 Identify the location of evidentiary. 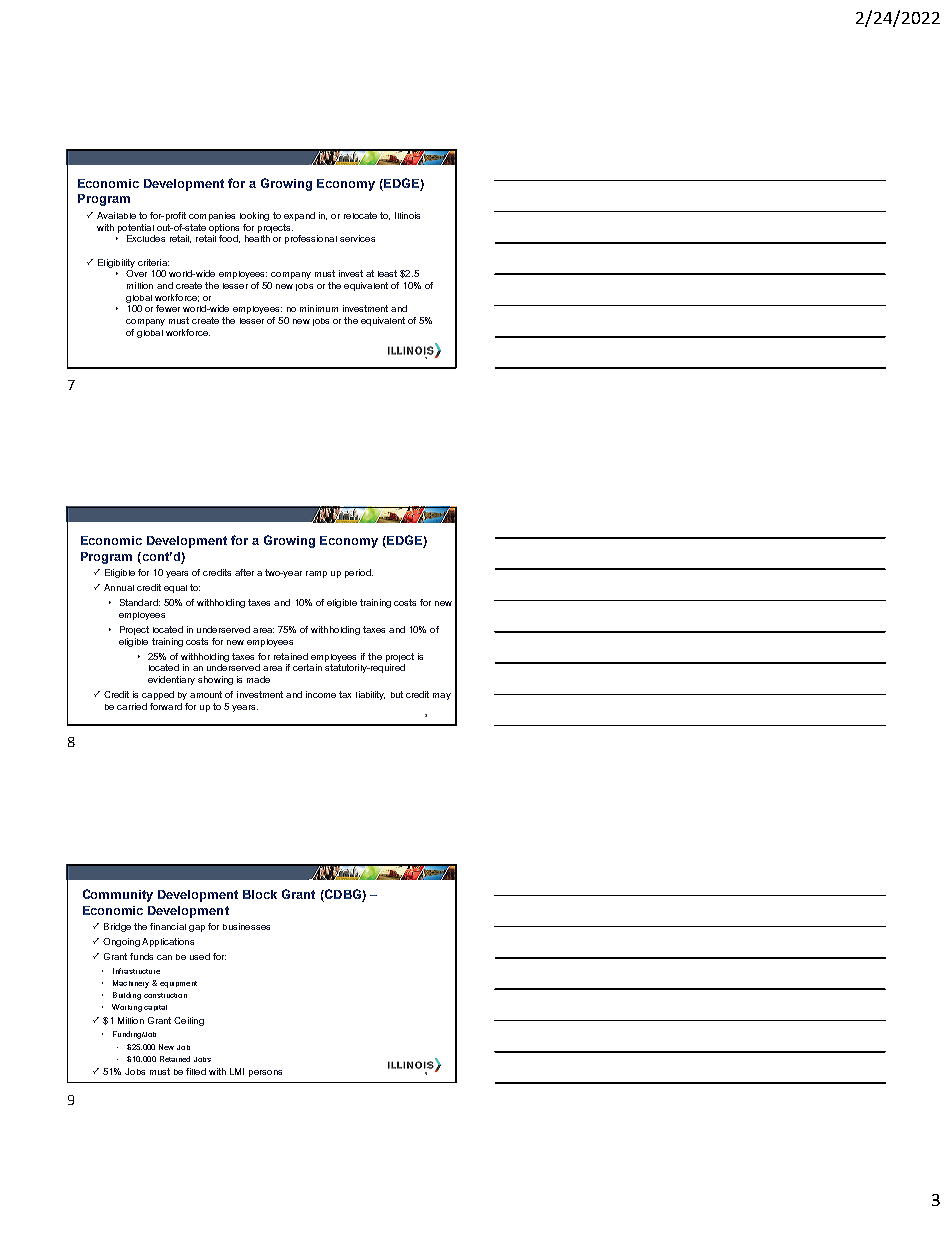
(171, 680).
